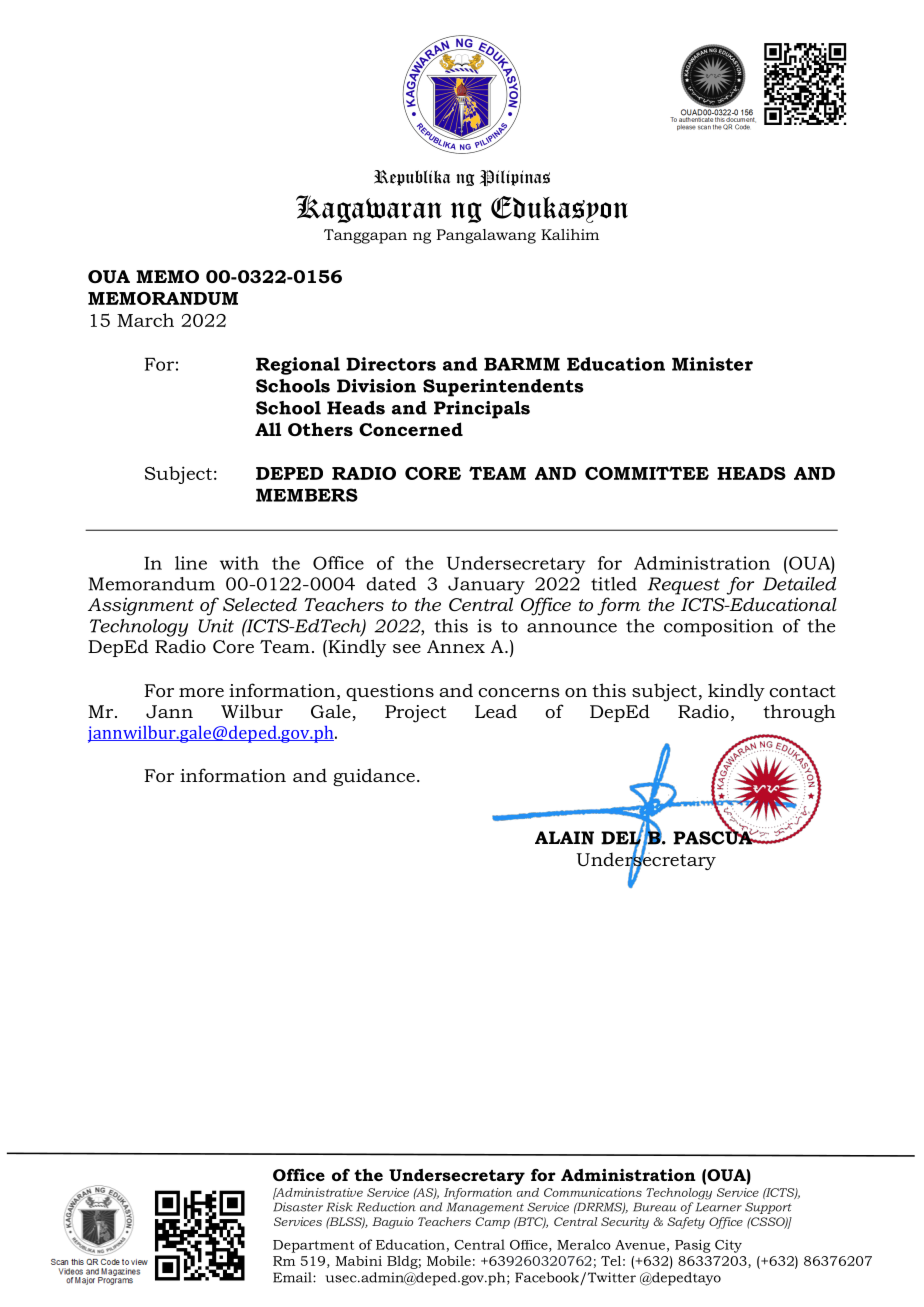 The height and width of the image is (1307, 924). What do you see at coordinates (728, 1246) in the image?
I see `City` at bounding box center [728, 1246].
